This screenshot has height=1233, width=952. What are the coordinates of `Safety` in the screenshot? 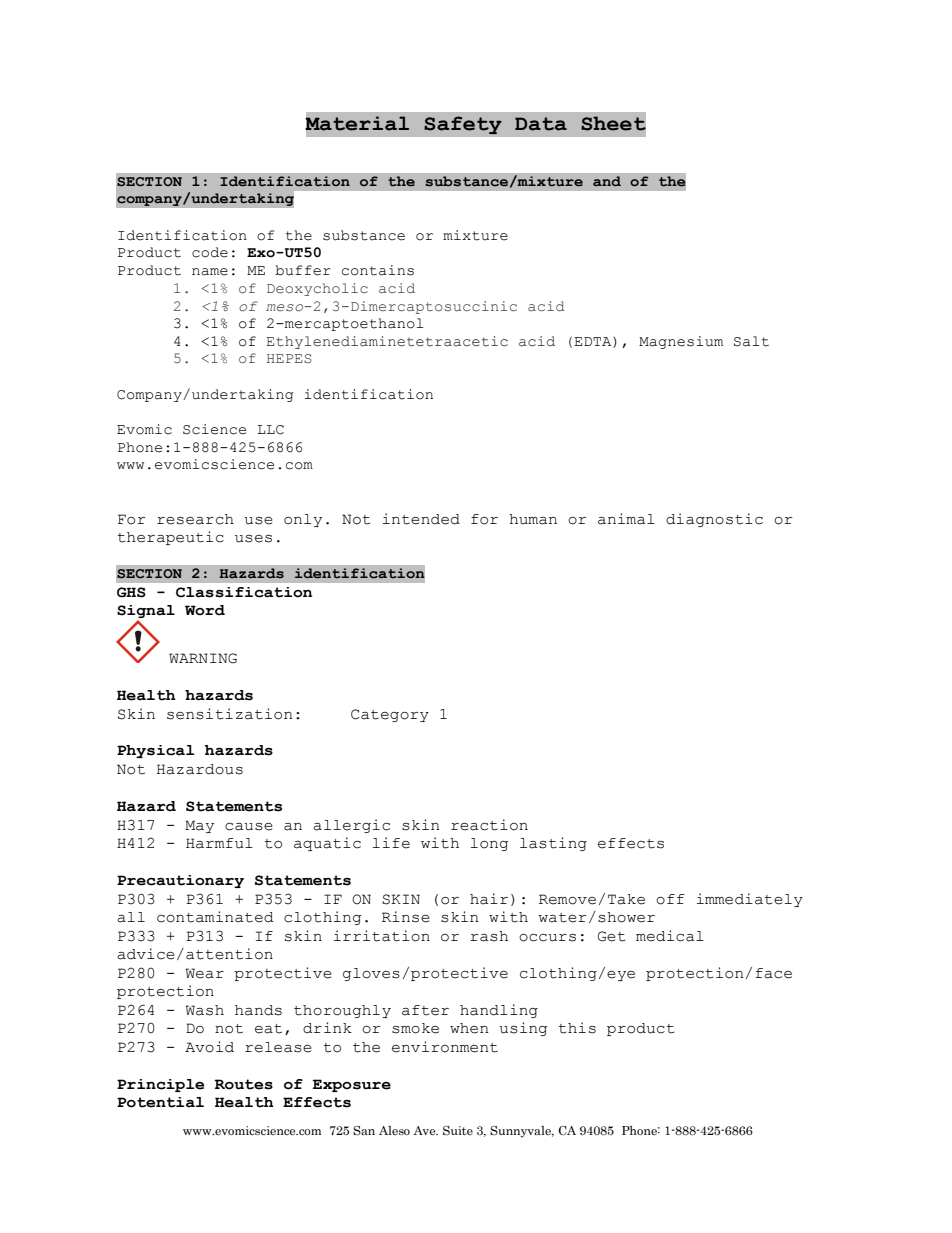 It's located at (463, 125).
